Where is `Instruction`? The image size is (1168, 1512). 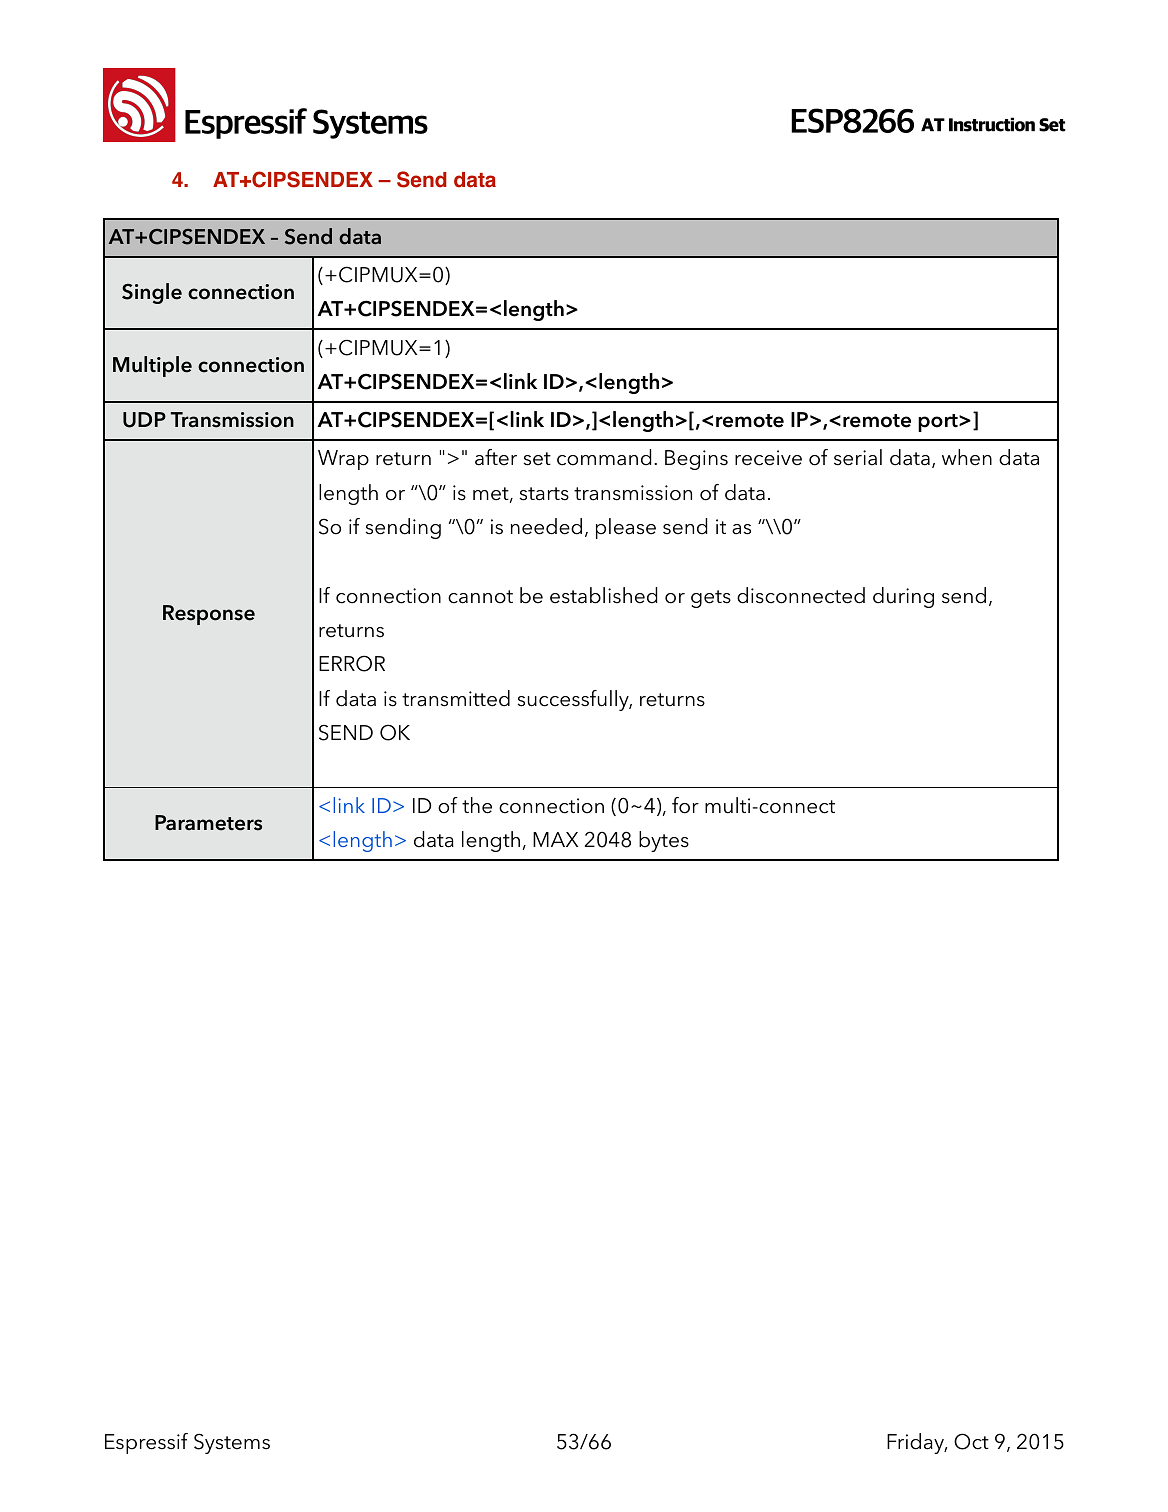
Instruction is located at coordinates (992, 124).
